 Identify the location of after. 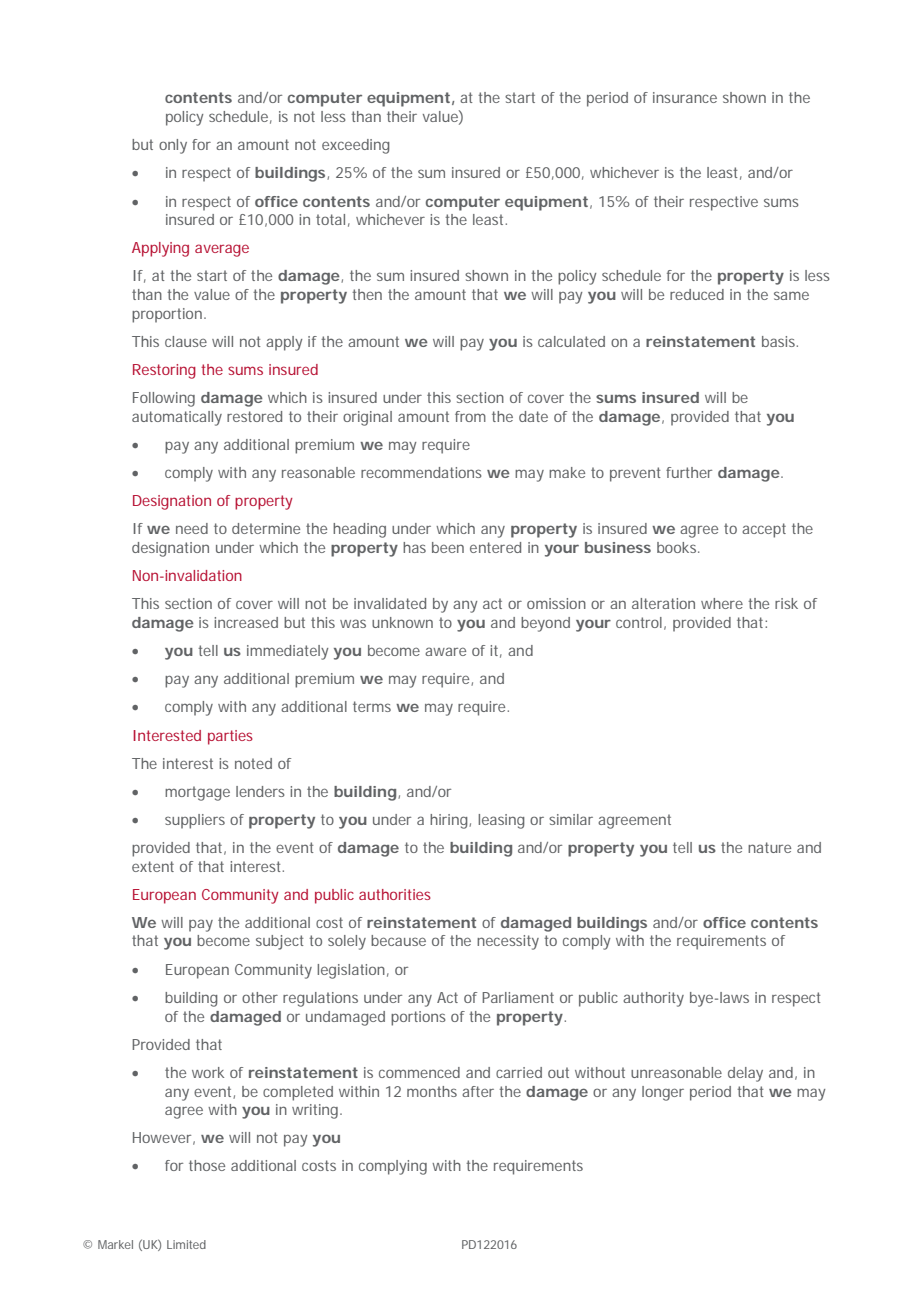
(478, 1091).
